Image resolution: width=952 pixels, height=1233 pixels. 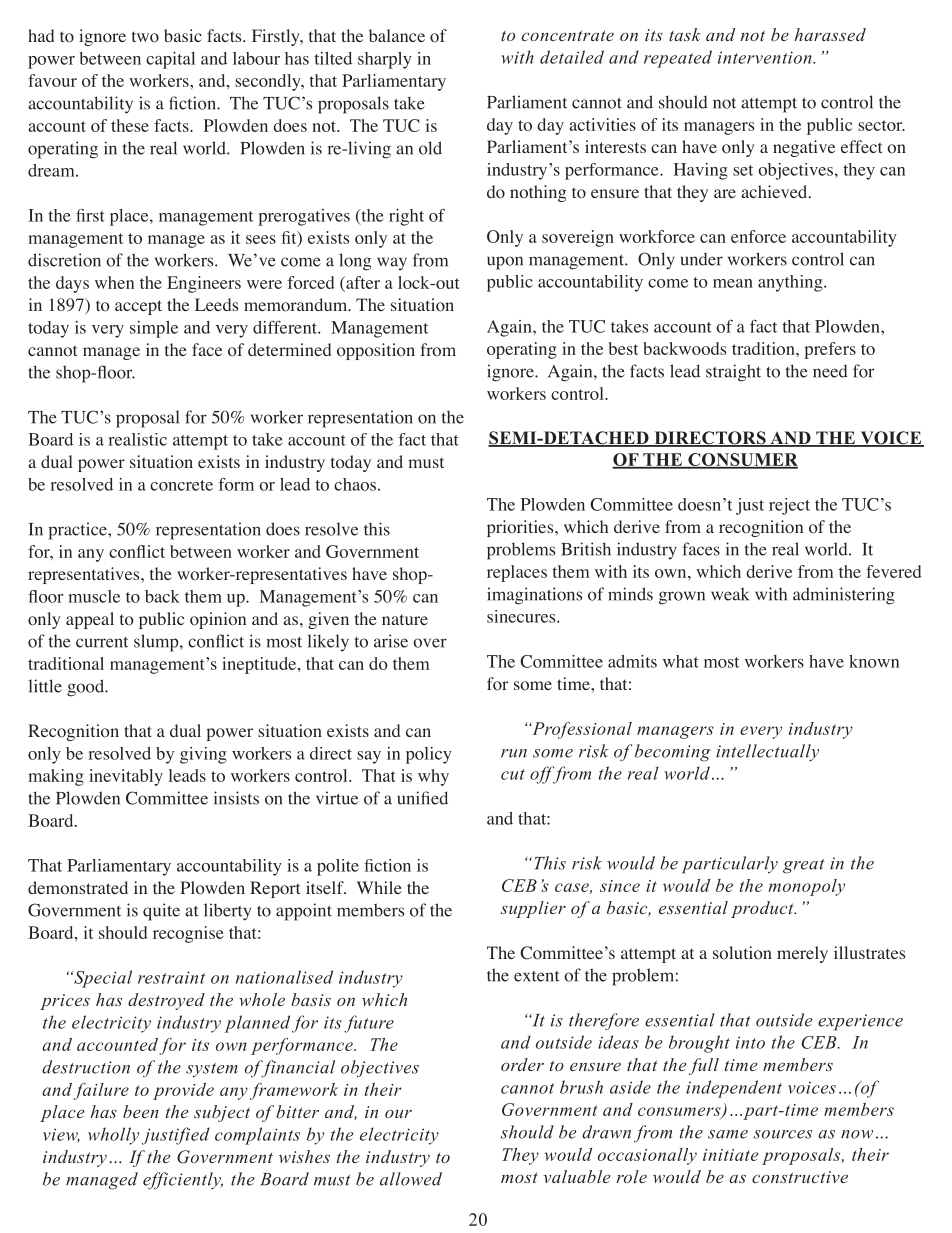 I want to click on wholly, so click(x=113, y=1136).
